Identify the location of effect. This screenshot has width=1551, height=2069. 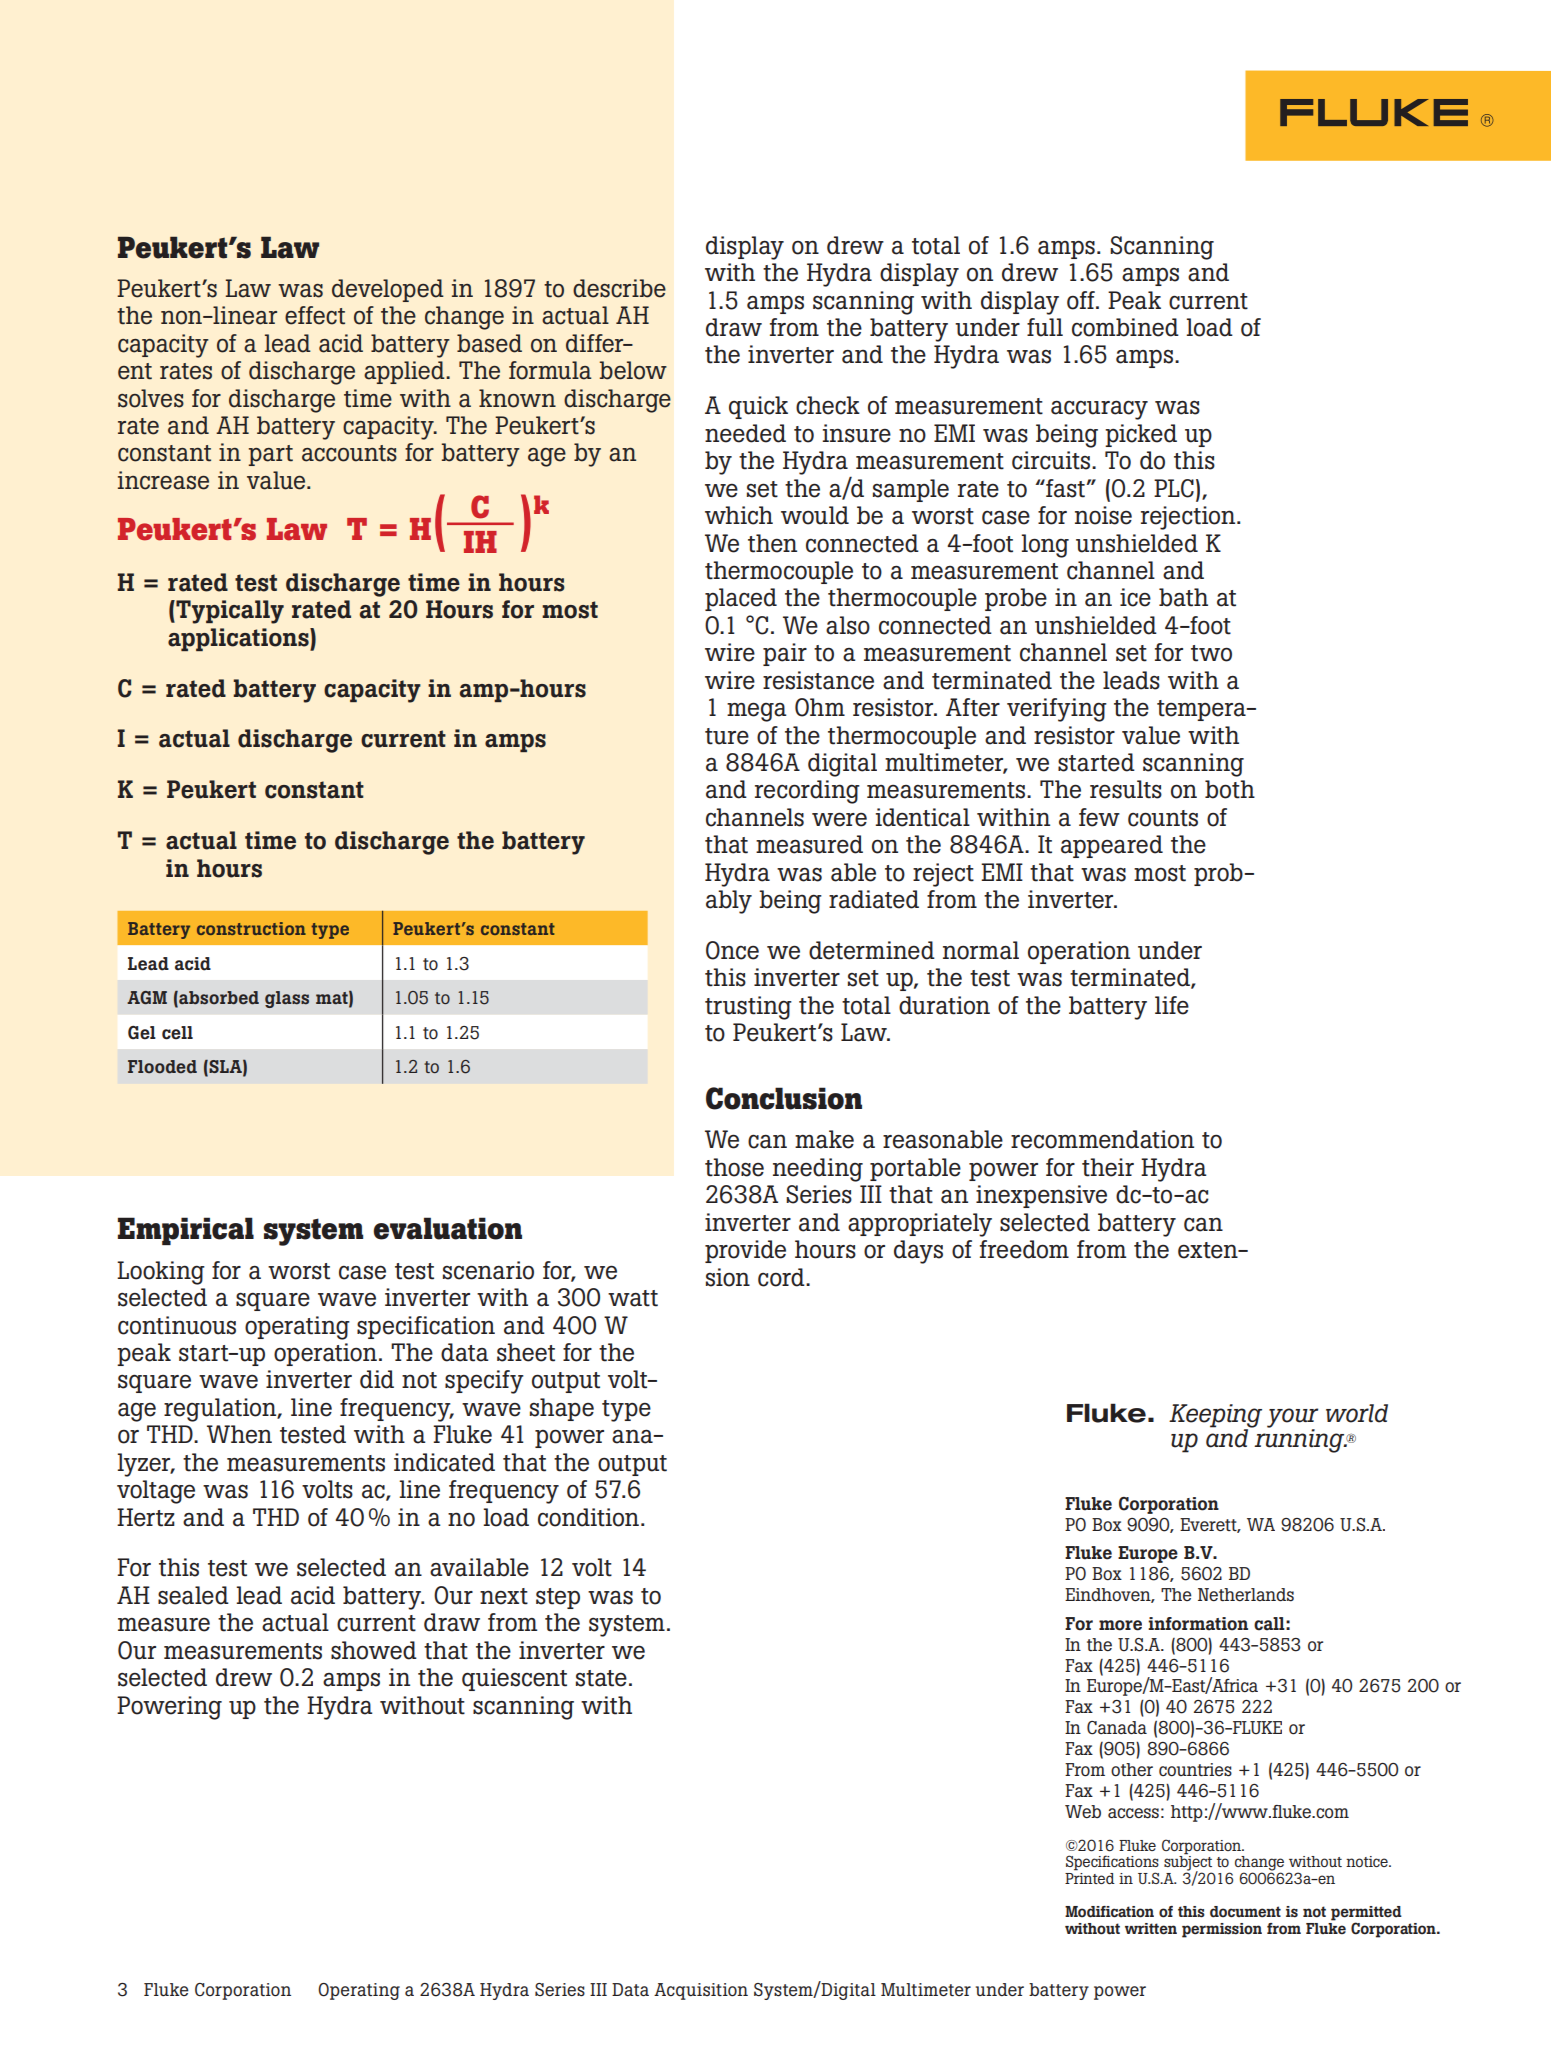
(315, 315).
